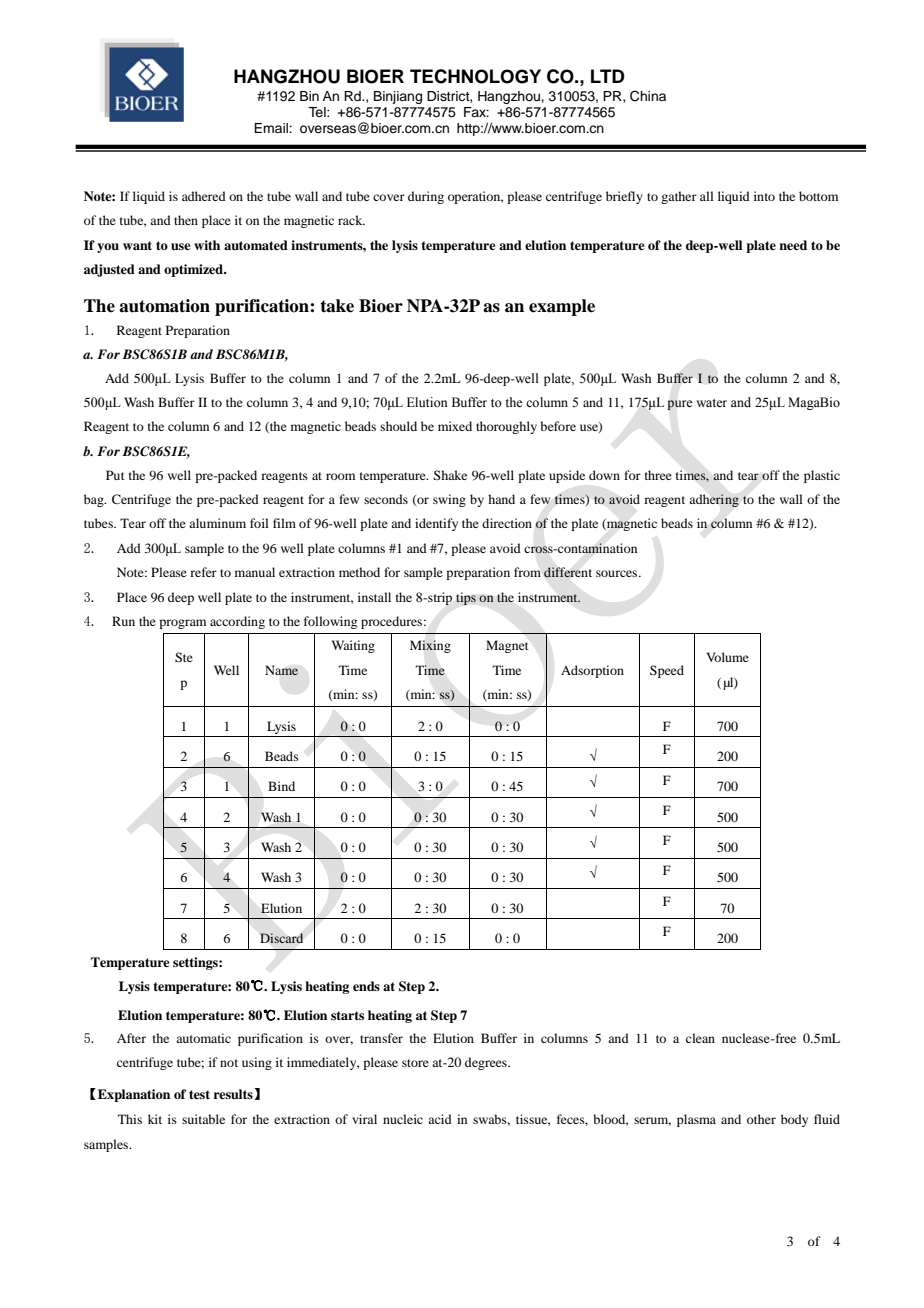 This screenshot has height=1308, width=924. What do you see at coordinates (204, 196) in the screenshot?
I see `adhered` at bounding box center [204, 196].
